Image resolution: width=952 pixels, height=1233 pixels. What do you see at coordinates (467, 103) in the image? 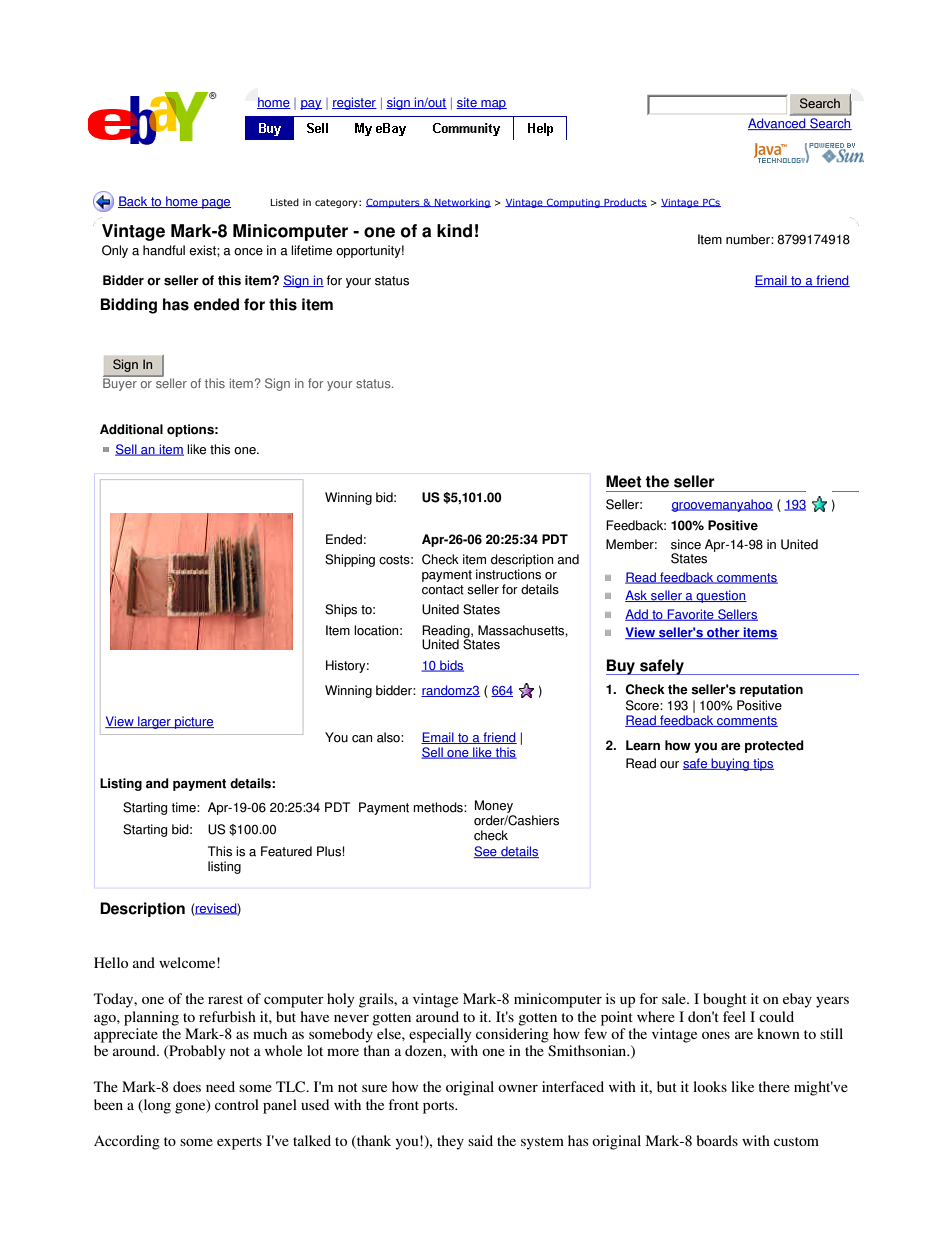
I see `site` at bounding box center [467, 103].
